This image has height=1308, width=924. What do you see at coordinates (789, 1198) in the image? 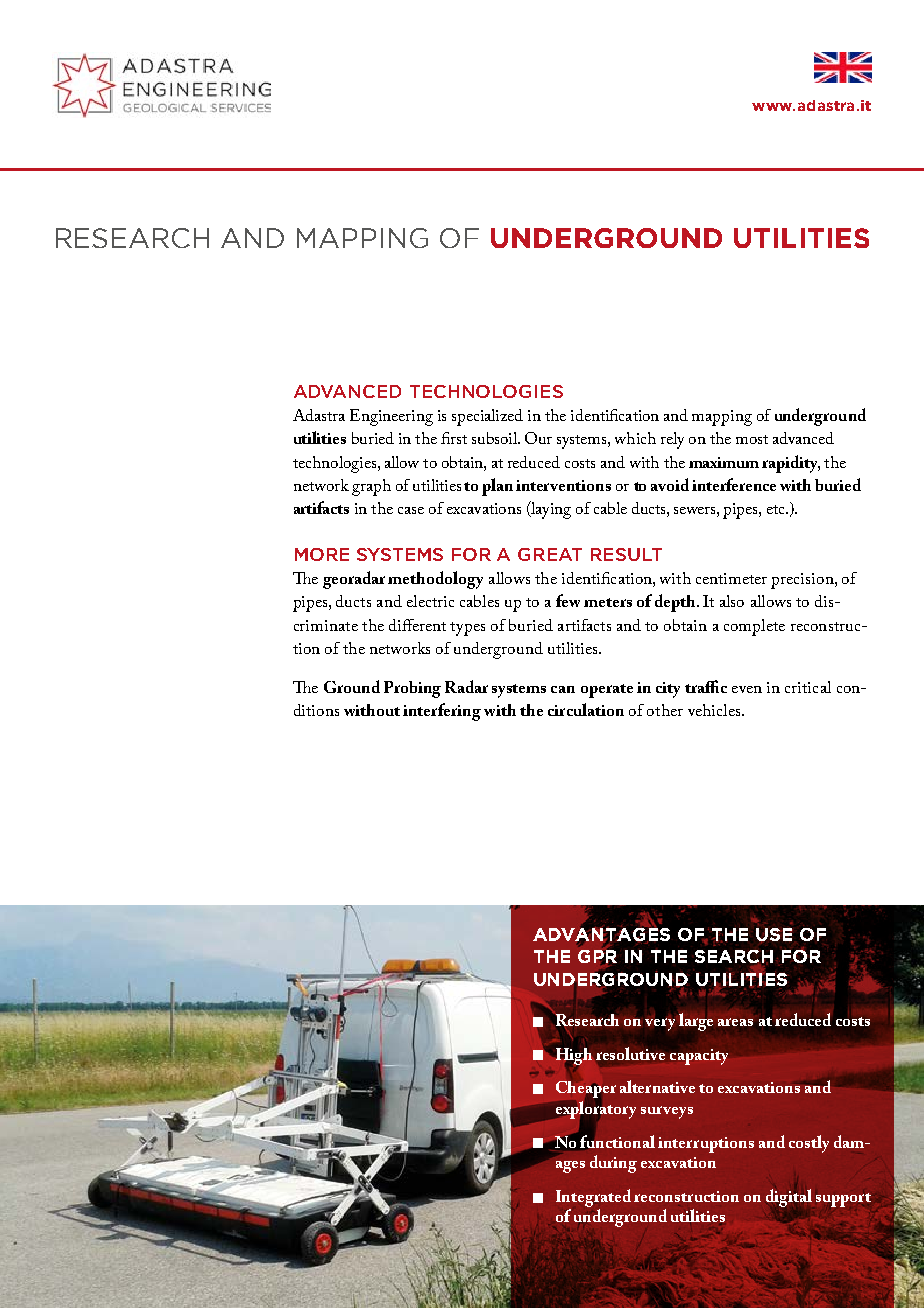
I see `digital` at bounding box center [789, 1198].
